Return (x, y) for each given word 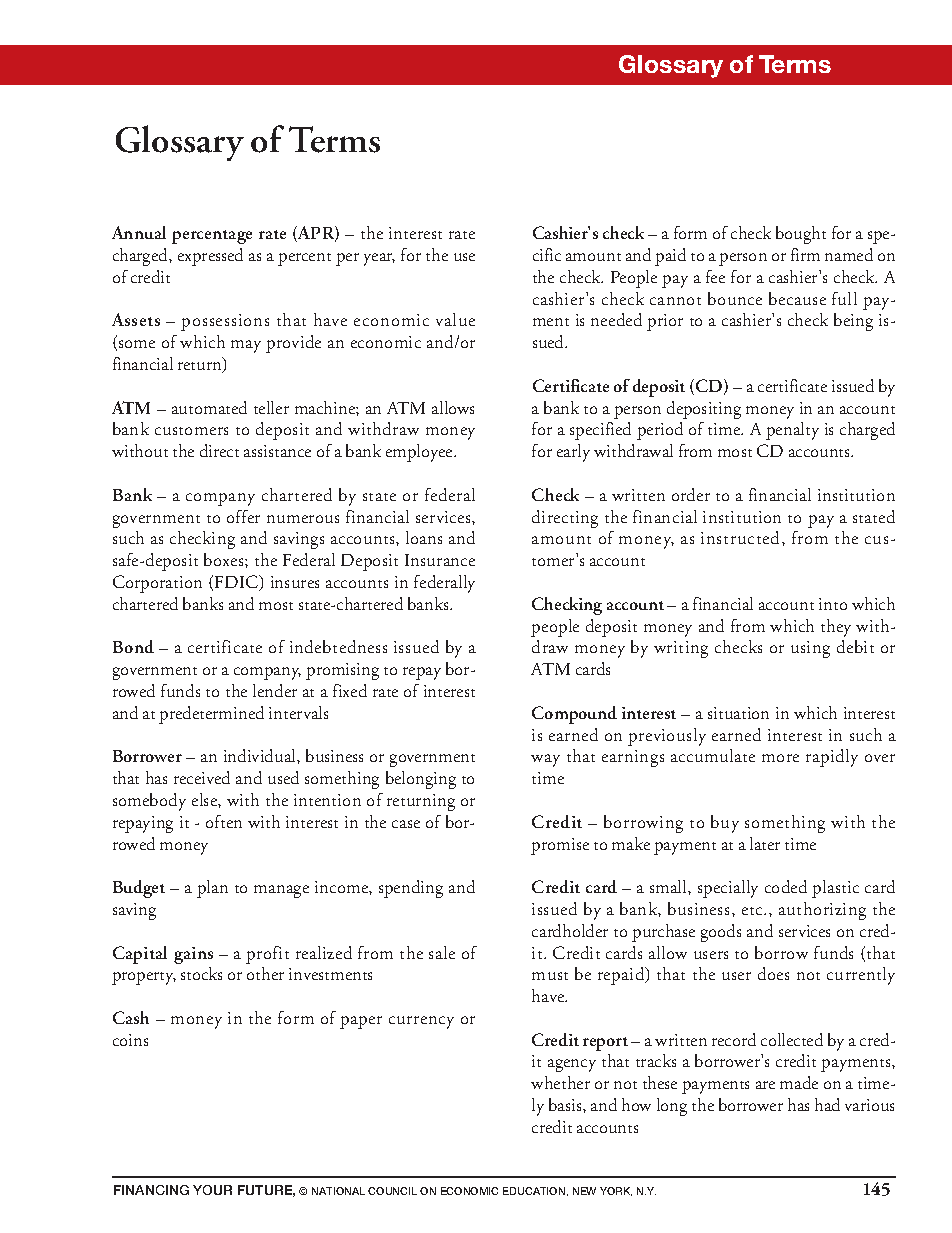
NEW (584, 1191)
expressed (210, 257)
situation (738, 713)
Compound (574, 715)
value (455, 319)
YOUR (212, 1190)
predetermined (211, 715)
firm (805, 254)
